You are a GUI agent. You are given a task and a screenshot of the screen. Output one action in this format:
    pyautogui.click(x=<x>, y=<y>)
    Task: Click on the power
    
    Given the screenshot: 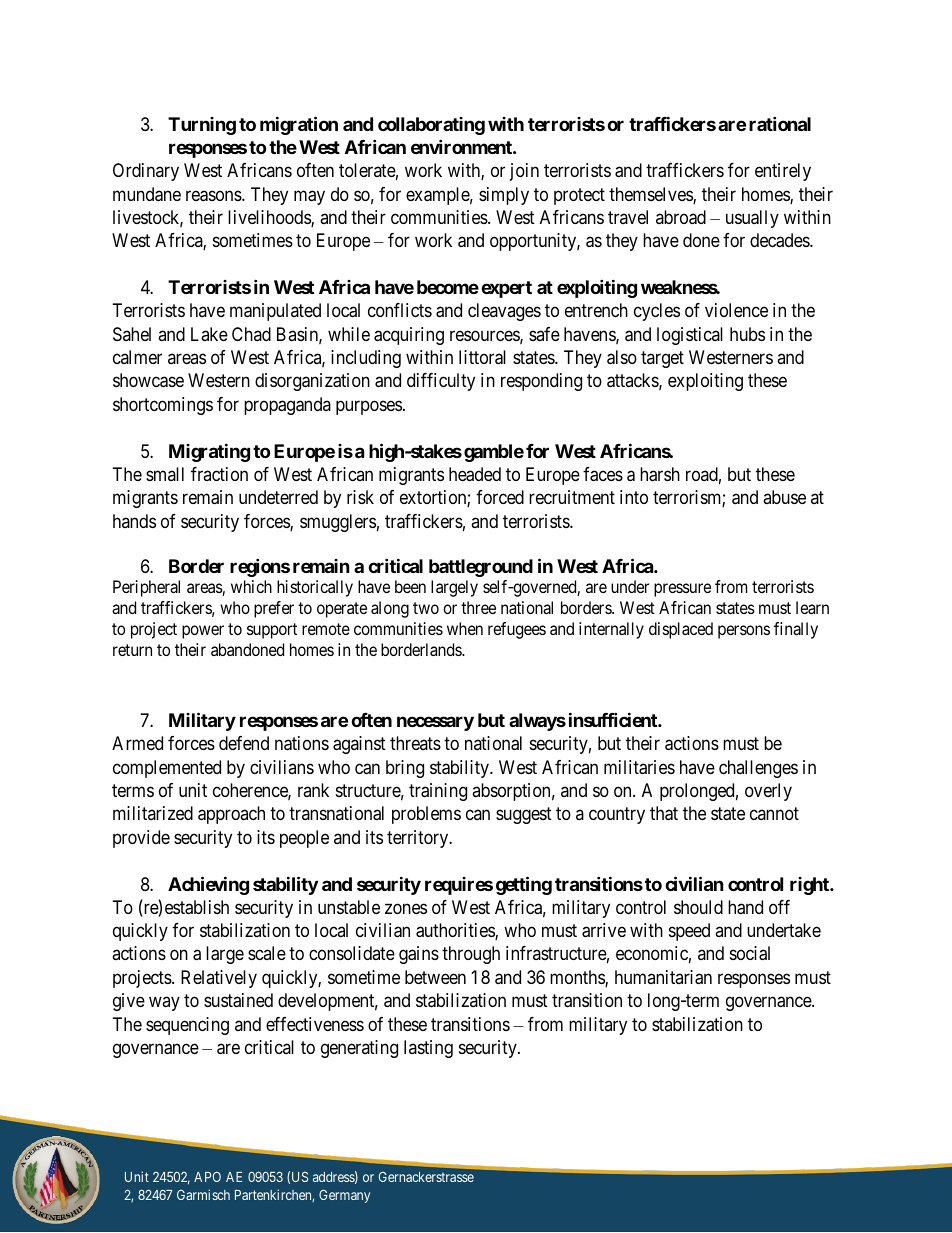 What is the action you would take?
    pyautogui.click(x=203, y=632)
